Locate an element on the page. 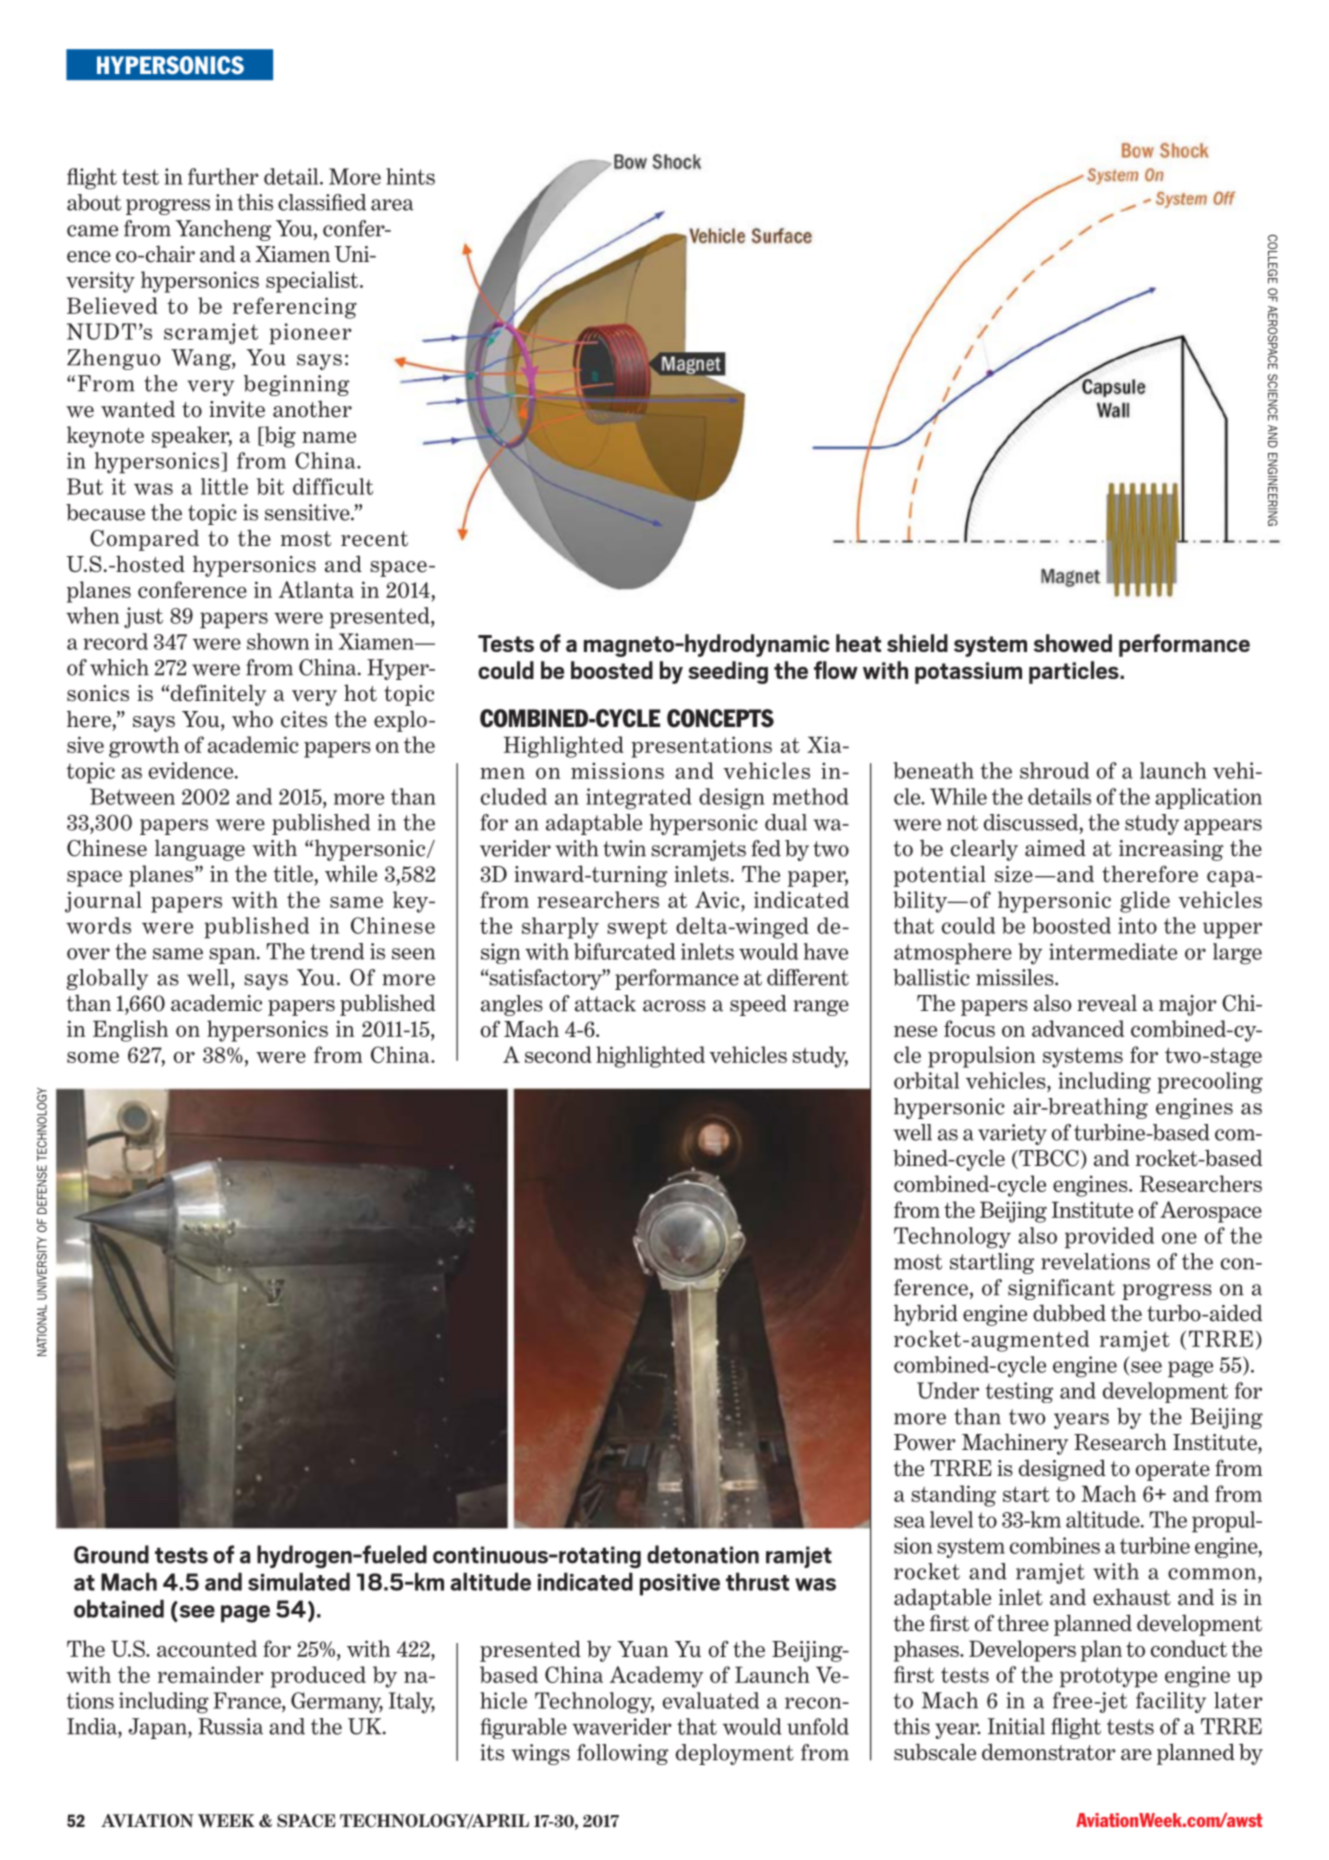  showed is located at coordinates (1072, 643).
